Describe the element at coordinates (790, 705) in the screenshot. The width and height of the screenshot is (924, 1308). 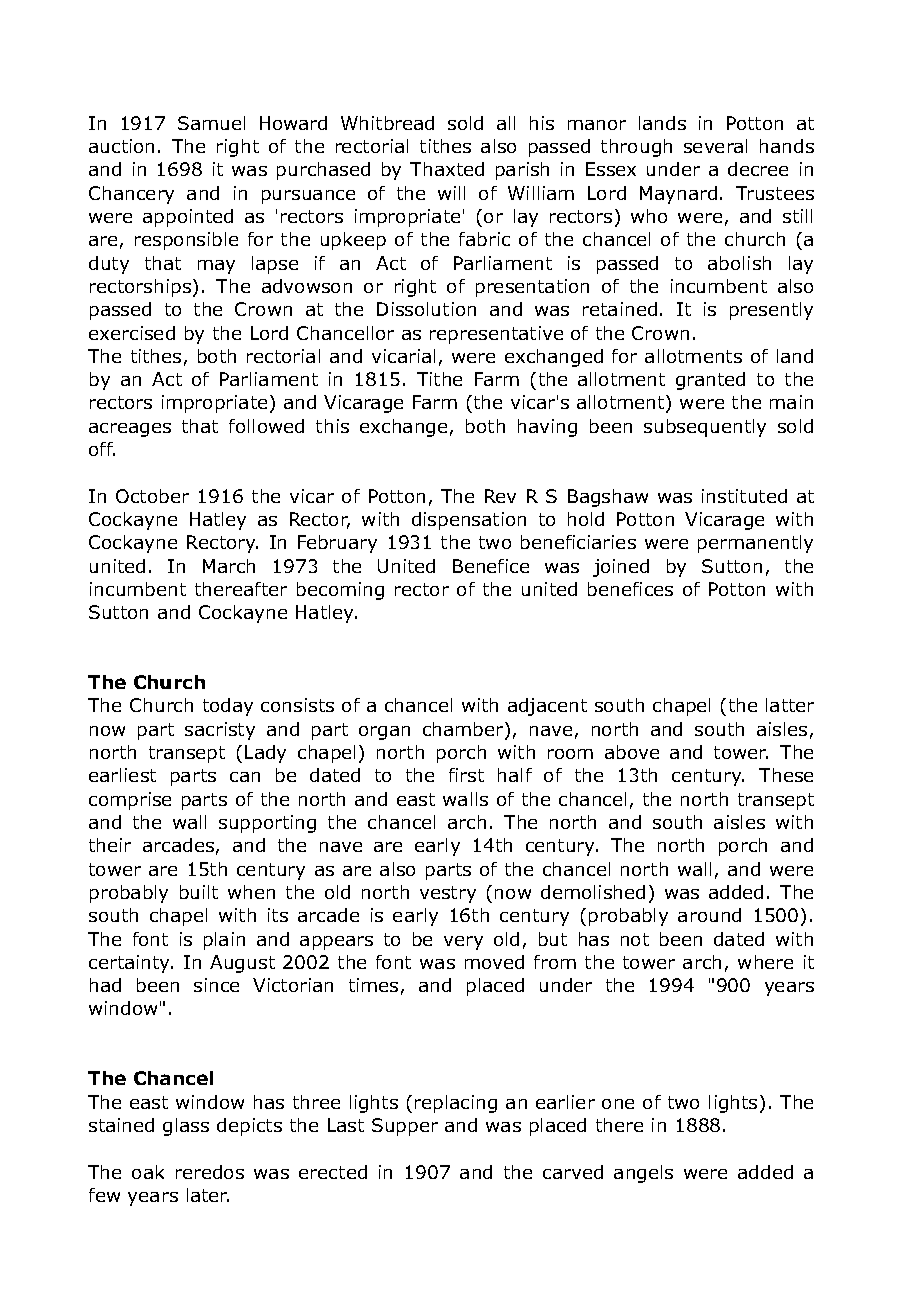
I see `latter` at that location.
